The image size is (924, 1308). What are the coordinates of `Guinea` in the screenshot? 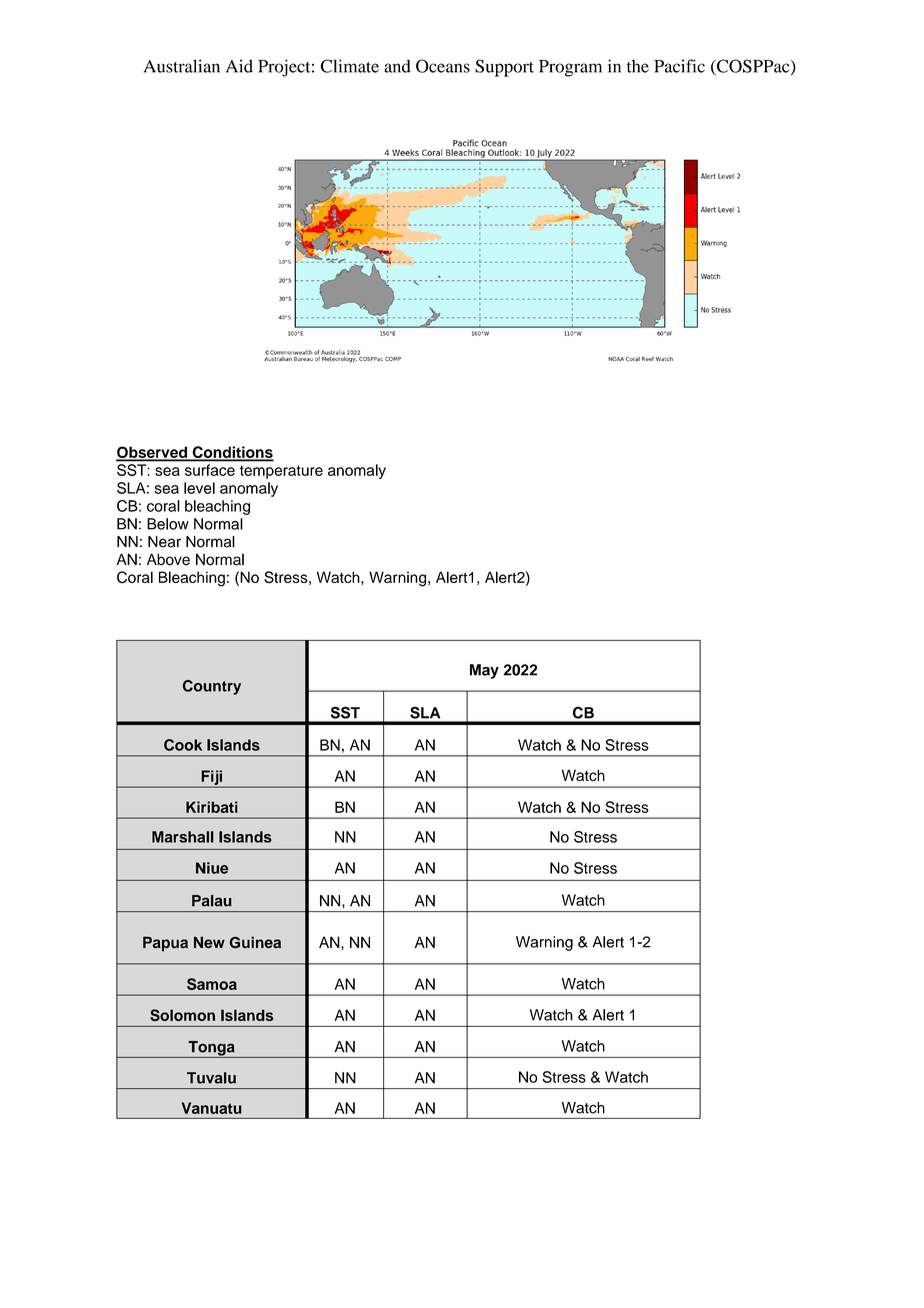 It's located at (255, 942).
